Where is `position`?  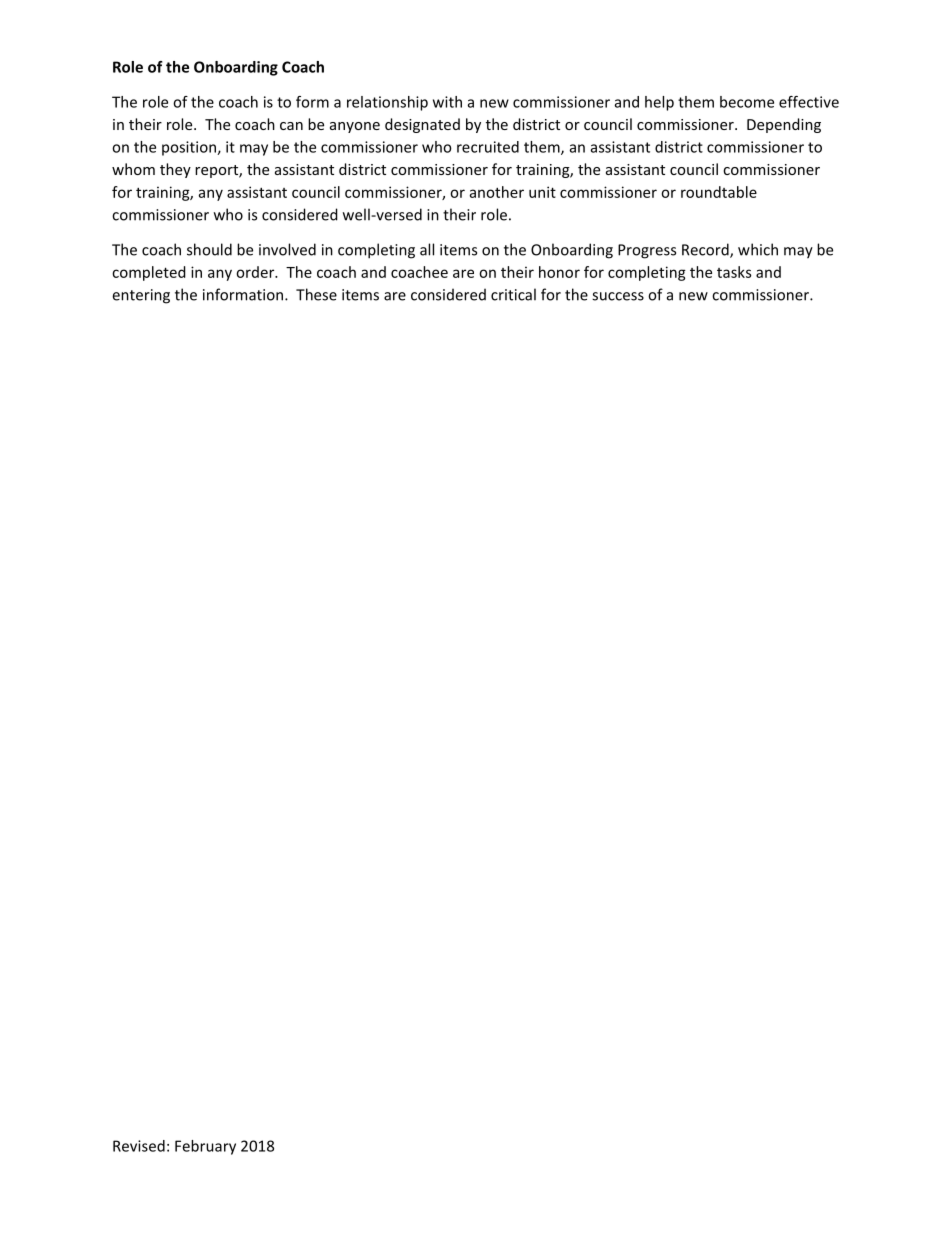
position is located at coordinates (190, 148).
